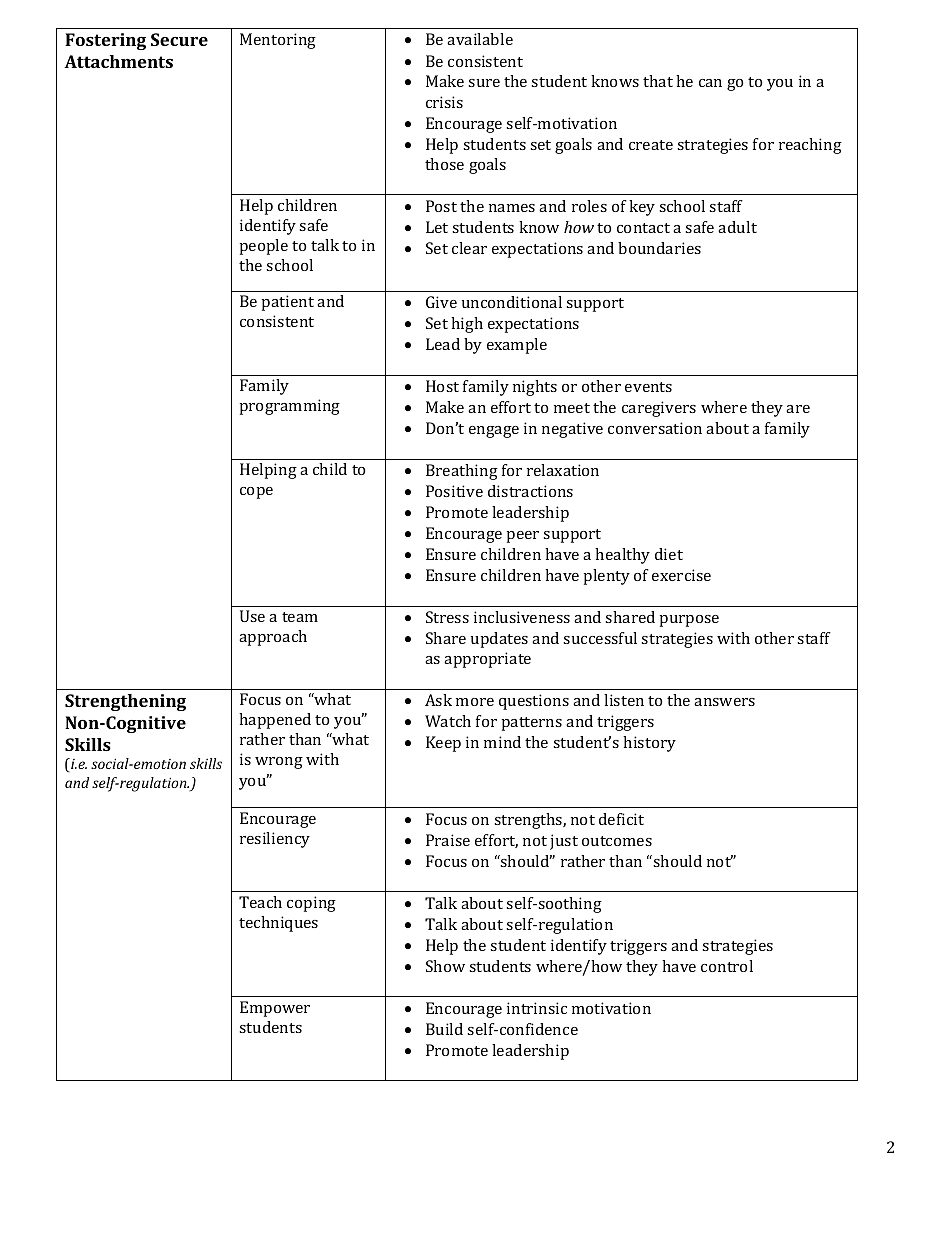  What do you see at coordinates (669, 554) in the screenshot?
I see `diet` at bounding box center [669, 554].
